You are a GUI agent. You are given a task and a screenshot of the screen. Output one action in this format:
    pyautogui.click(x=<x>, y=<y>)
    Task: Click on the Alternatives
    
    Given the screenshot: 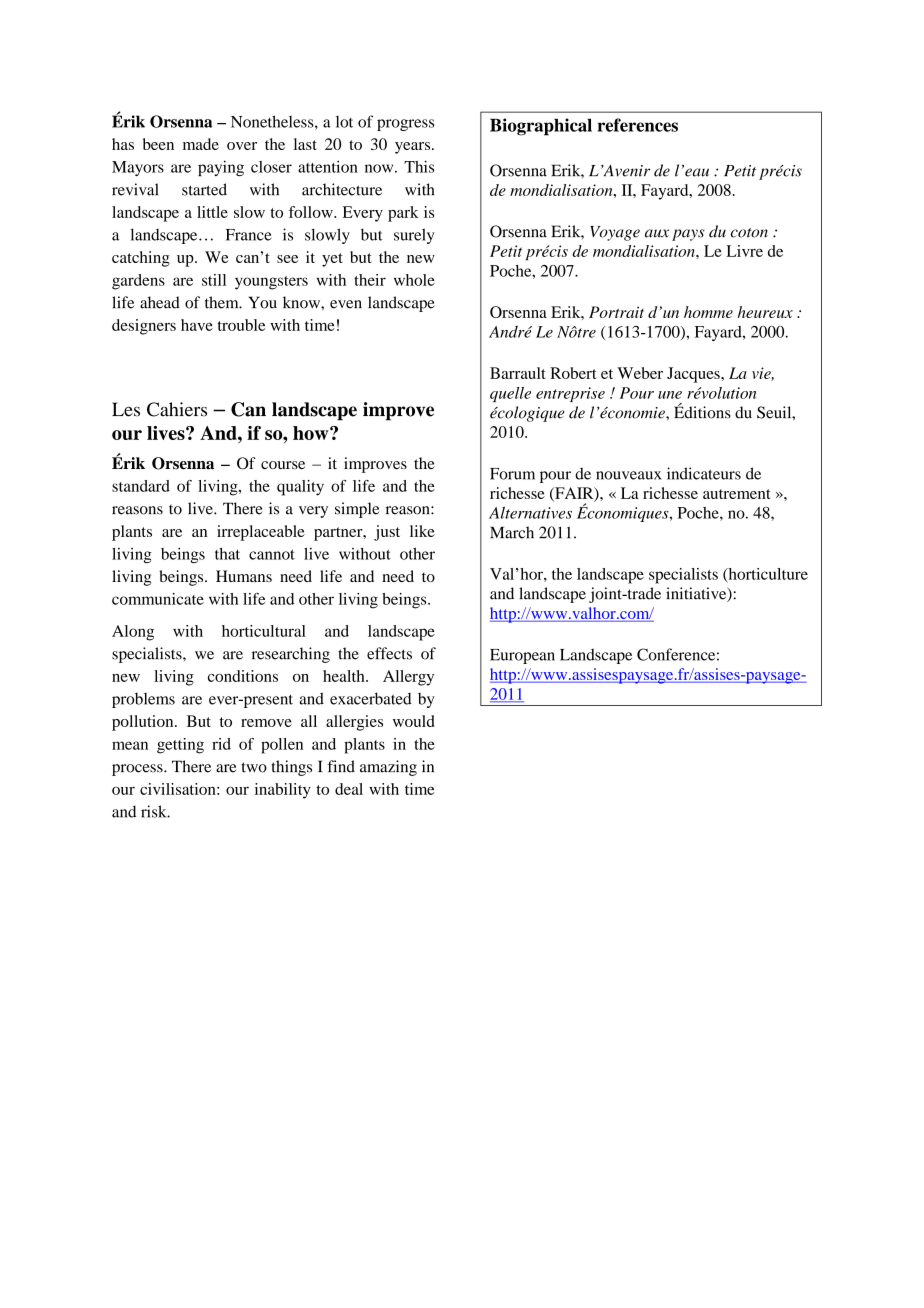 What is the action you would take?
    pyautogui.click(x=530, y=512)
